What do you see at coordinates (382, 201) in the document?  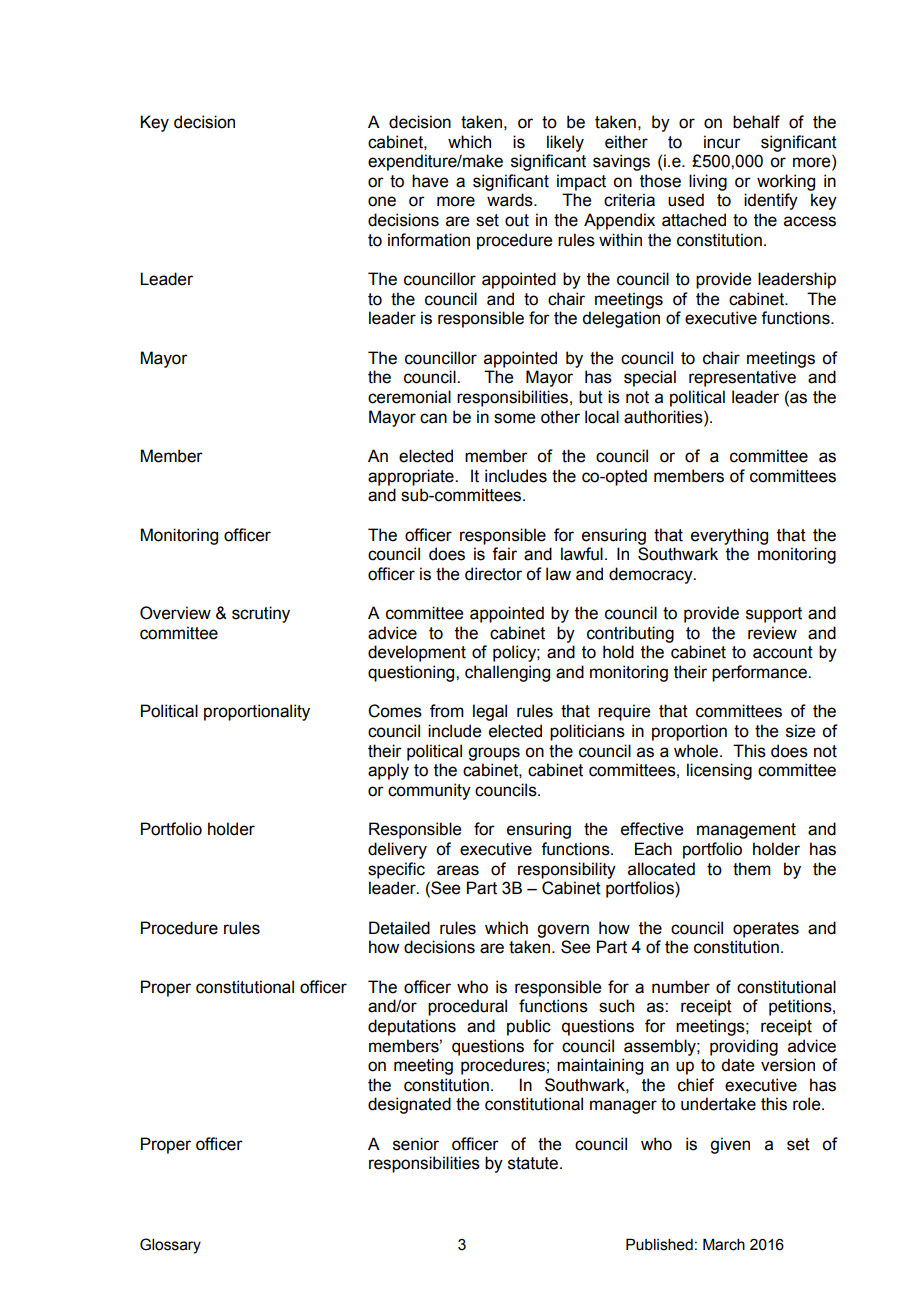 I see `one` at bounding box center [382, 201].
